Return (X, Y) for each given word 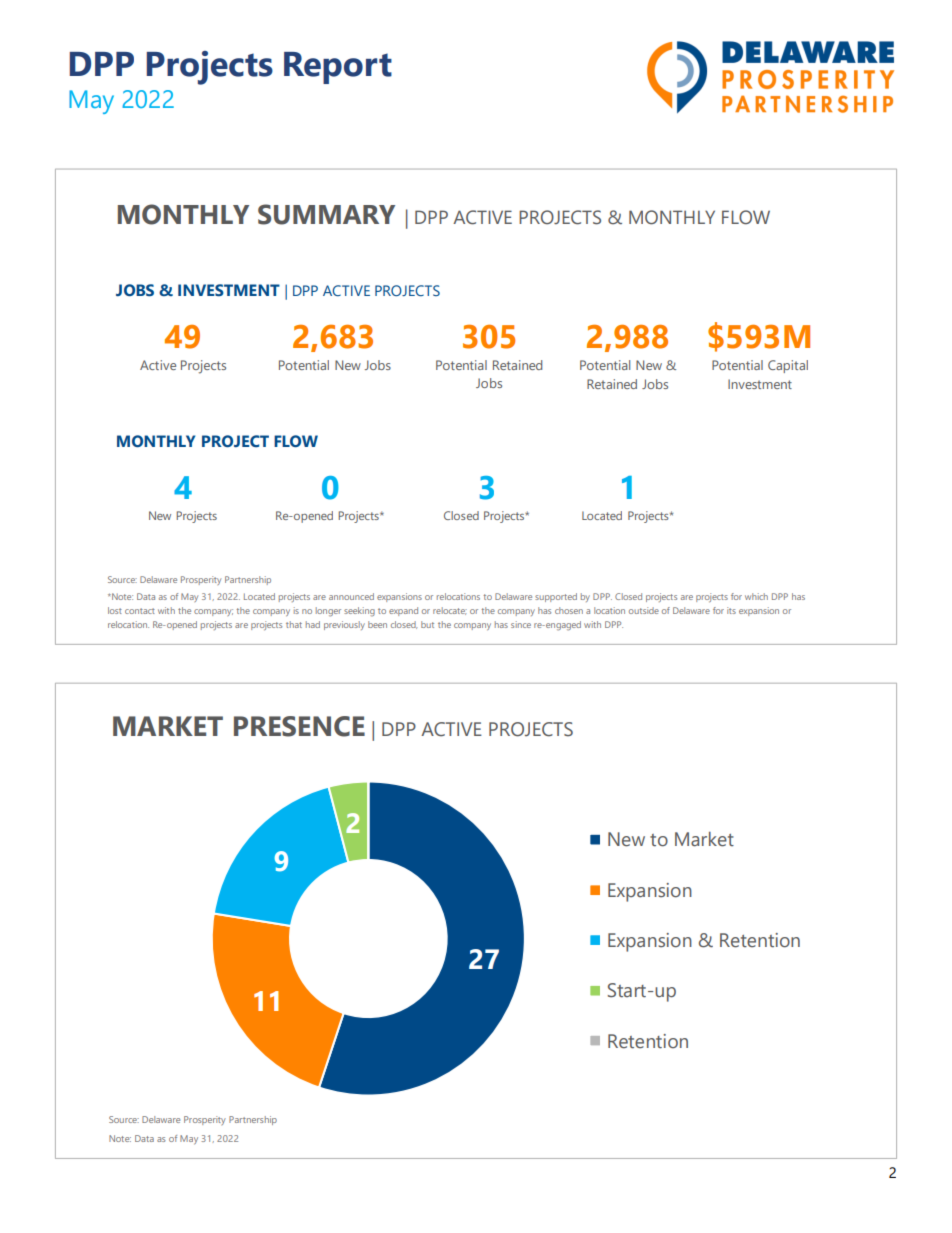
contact (140, 611)
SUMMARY (326, 214)
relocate (450, 611)
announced (351, 596)
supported (556, 597)
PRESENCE (299, 726)
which (756, 596)
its (731, 610)
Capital (788, 366)
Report (338, 68)
